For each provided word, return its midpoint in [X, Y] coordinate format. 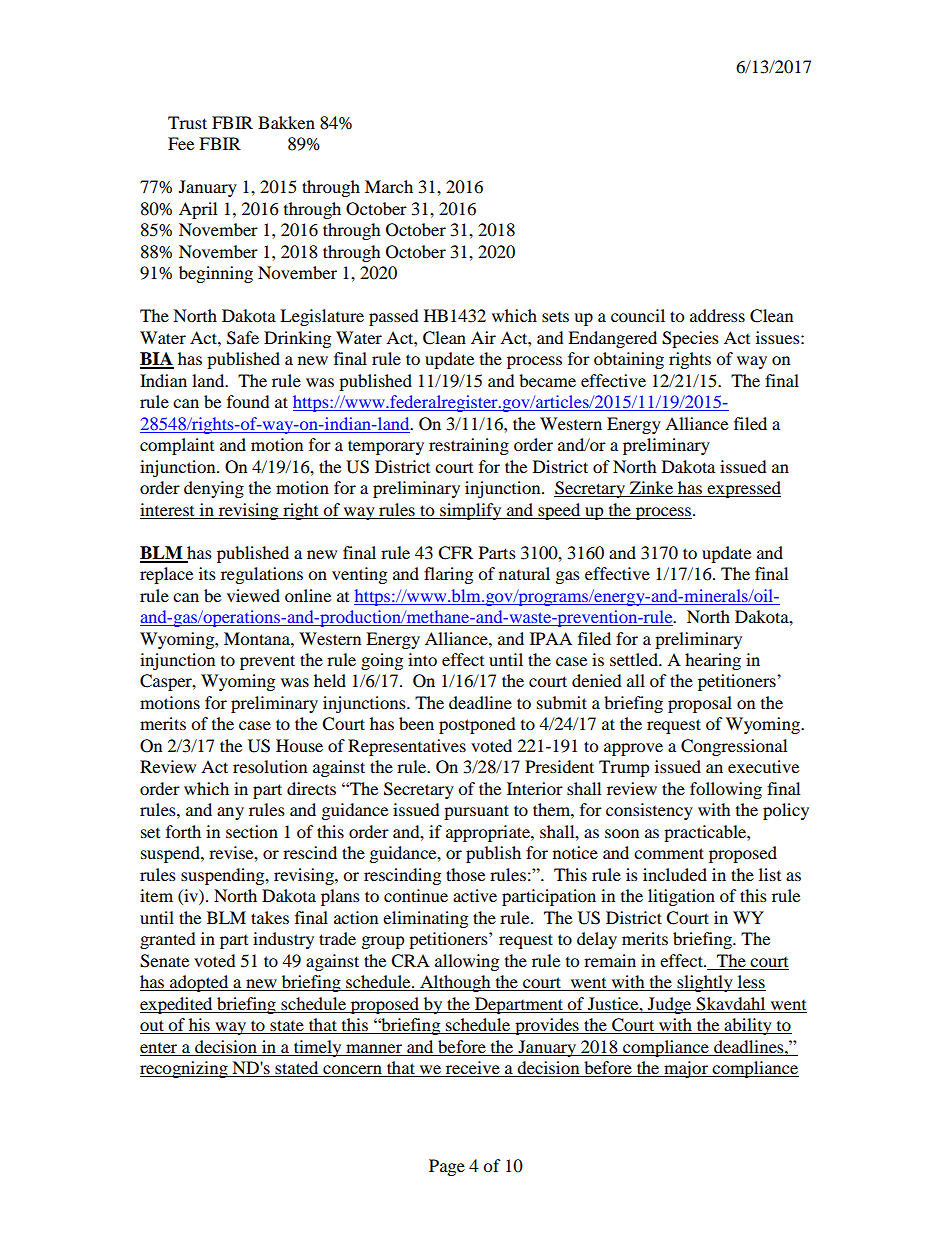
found [248, 401]
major [686, 1069]
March [389, 186]
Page [447, 1167]
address [717, 315]
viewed [253, 595]
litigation [681, 897]
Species [690, 339]
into [422, 659]
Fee [181, 143]
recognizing [185, 1069]
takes [270, 917]
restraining [469, 446]
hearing [713, 661]
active [475, 895]
